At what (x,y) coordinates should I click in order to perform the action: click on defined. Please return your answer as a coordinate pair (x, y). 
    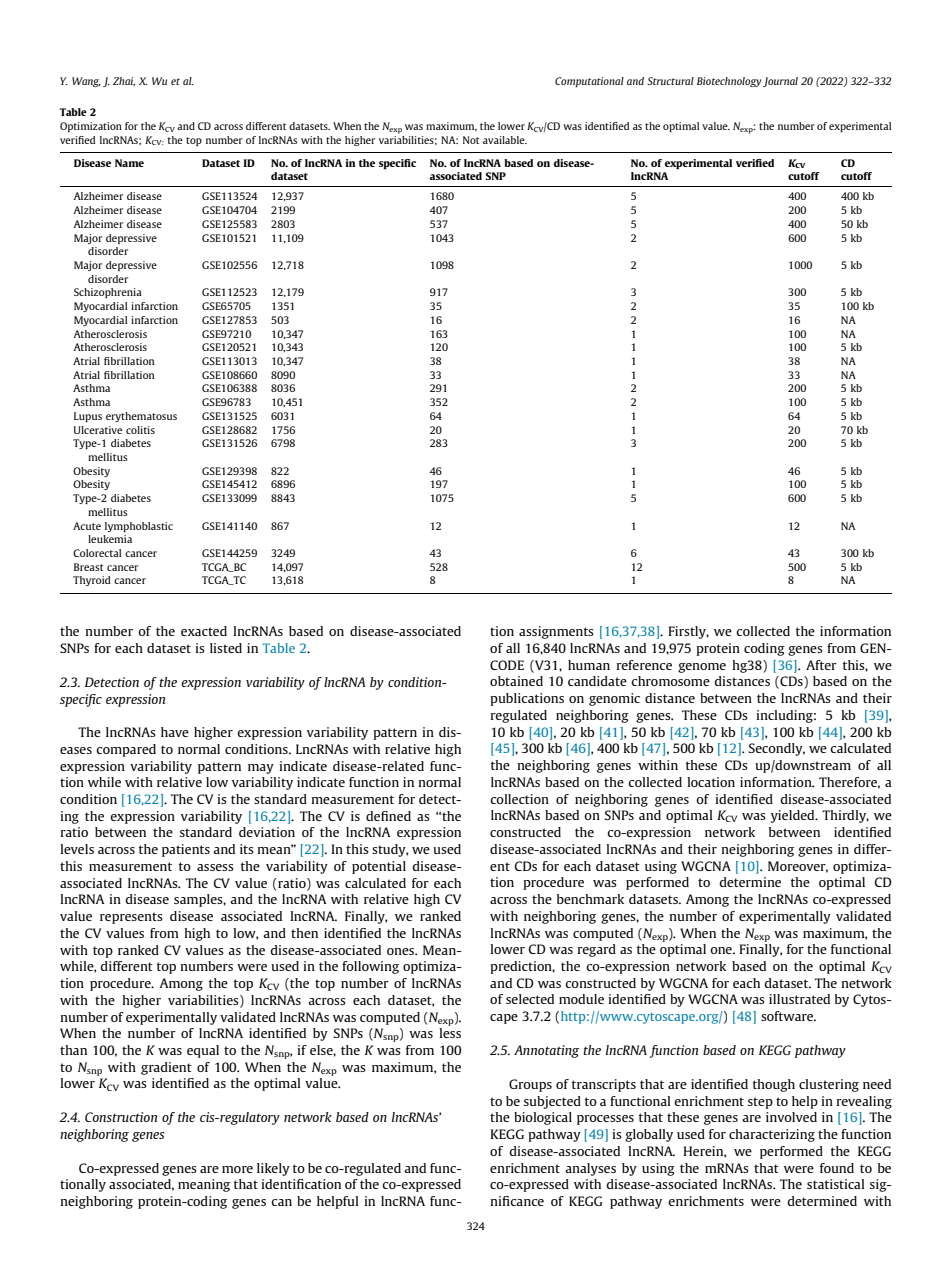
    Looking at the image, I should click on (388, 816).
